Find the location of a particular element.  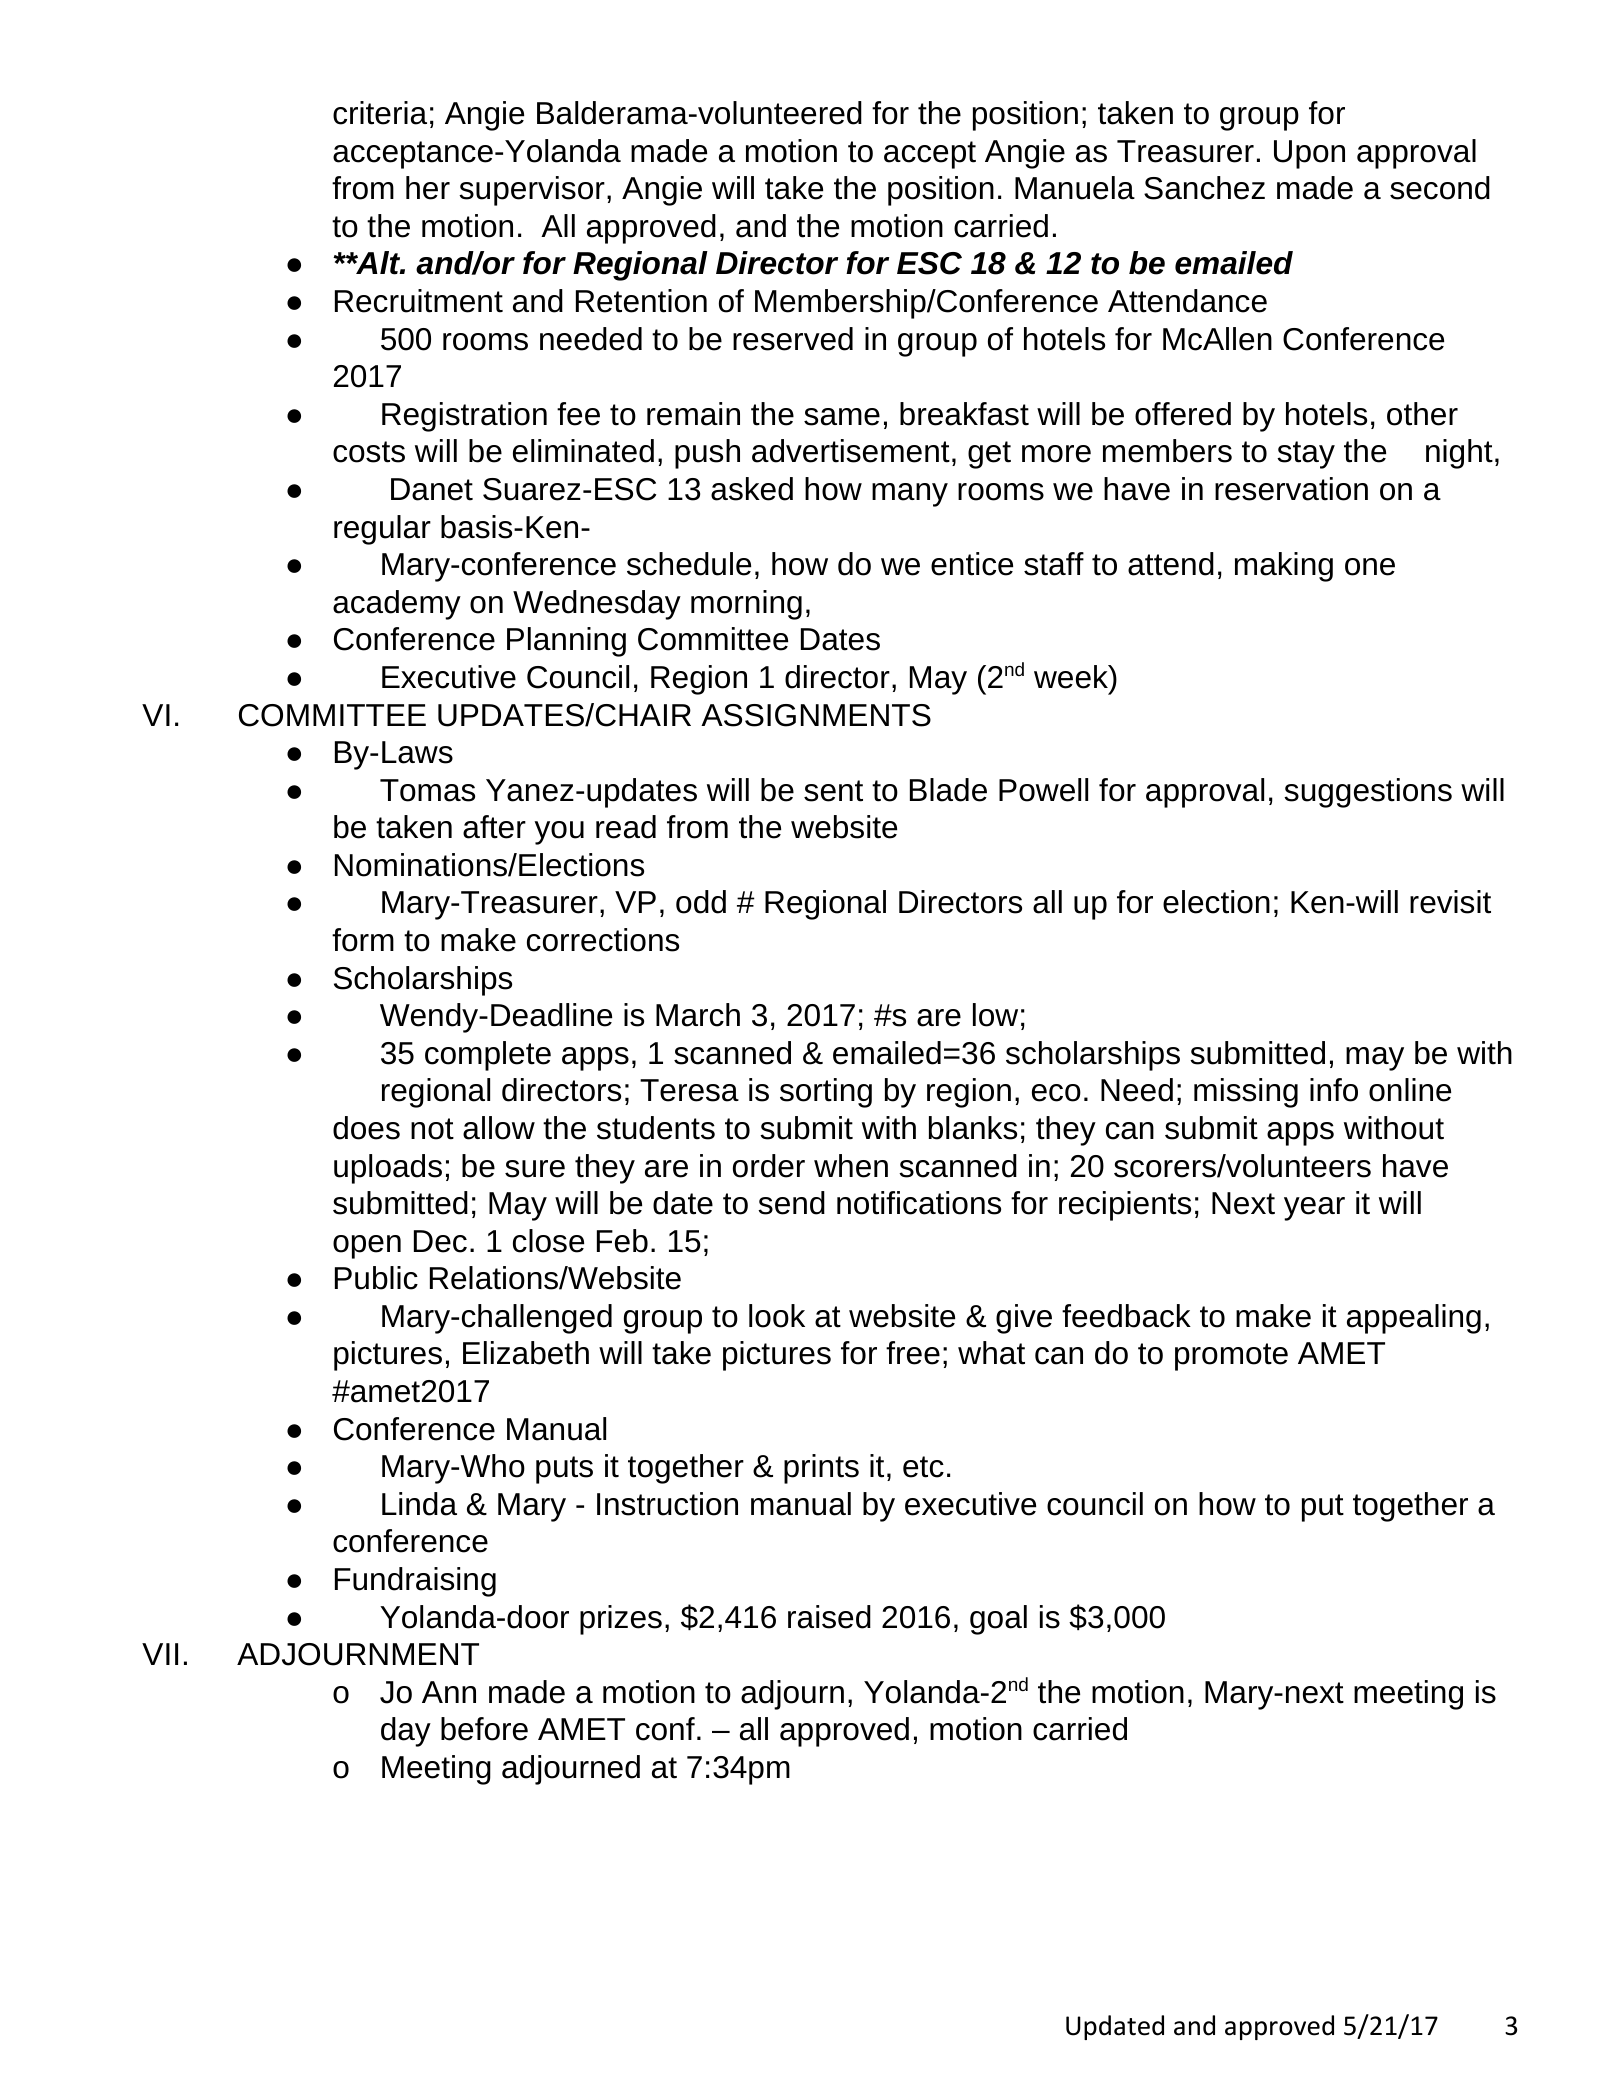

info is located at coordinates (1334, 1090).
